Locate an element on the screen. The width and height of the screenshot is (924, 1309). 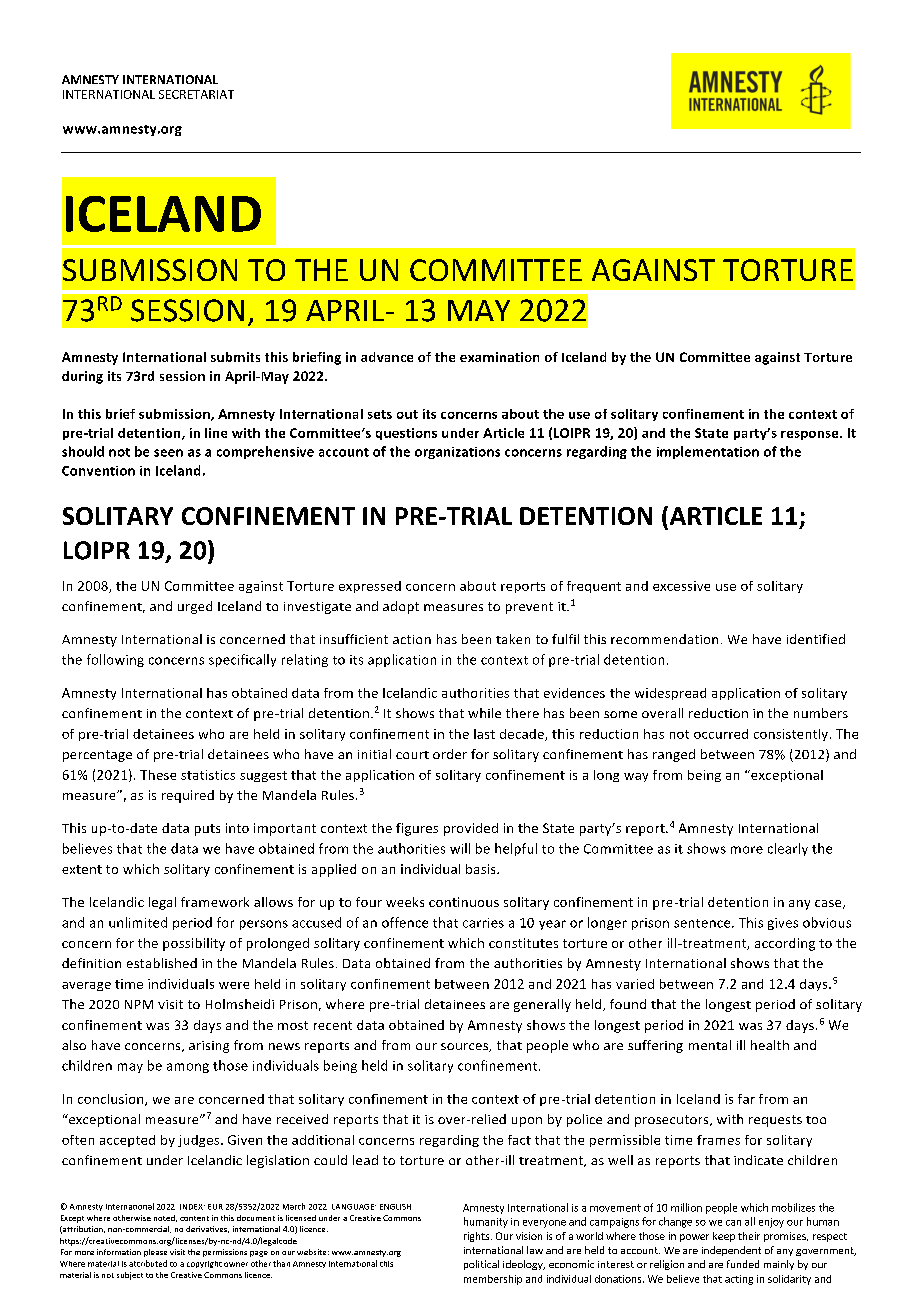
response is located at coordinates (811, 435).
